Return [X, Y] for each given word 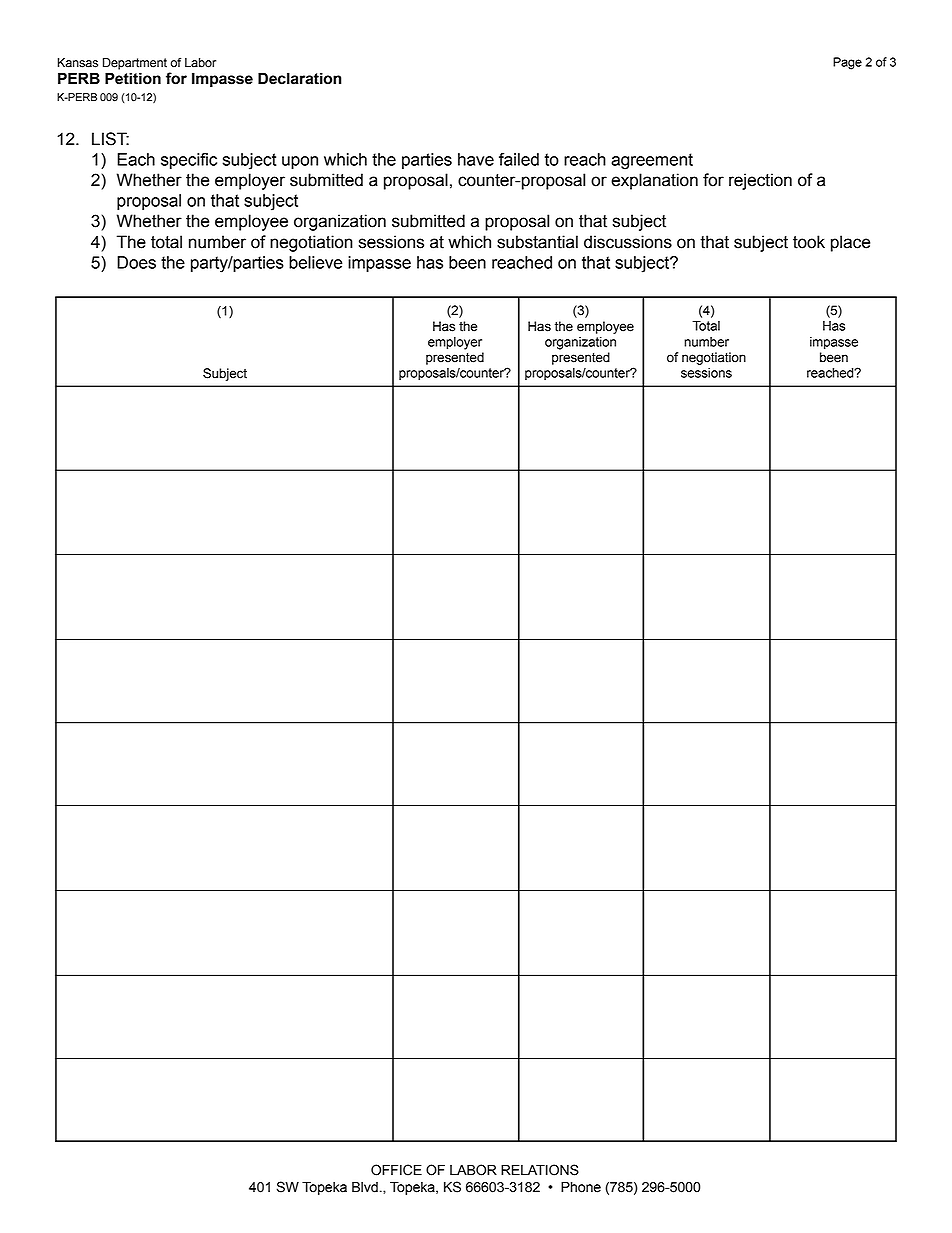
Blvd [365, 1187]
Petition [133, 78]
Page [847, 63]
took [809, 242]
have [476, 159]
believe [316, 262]
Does [136, 262]
